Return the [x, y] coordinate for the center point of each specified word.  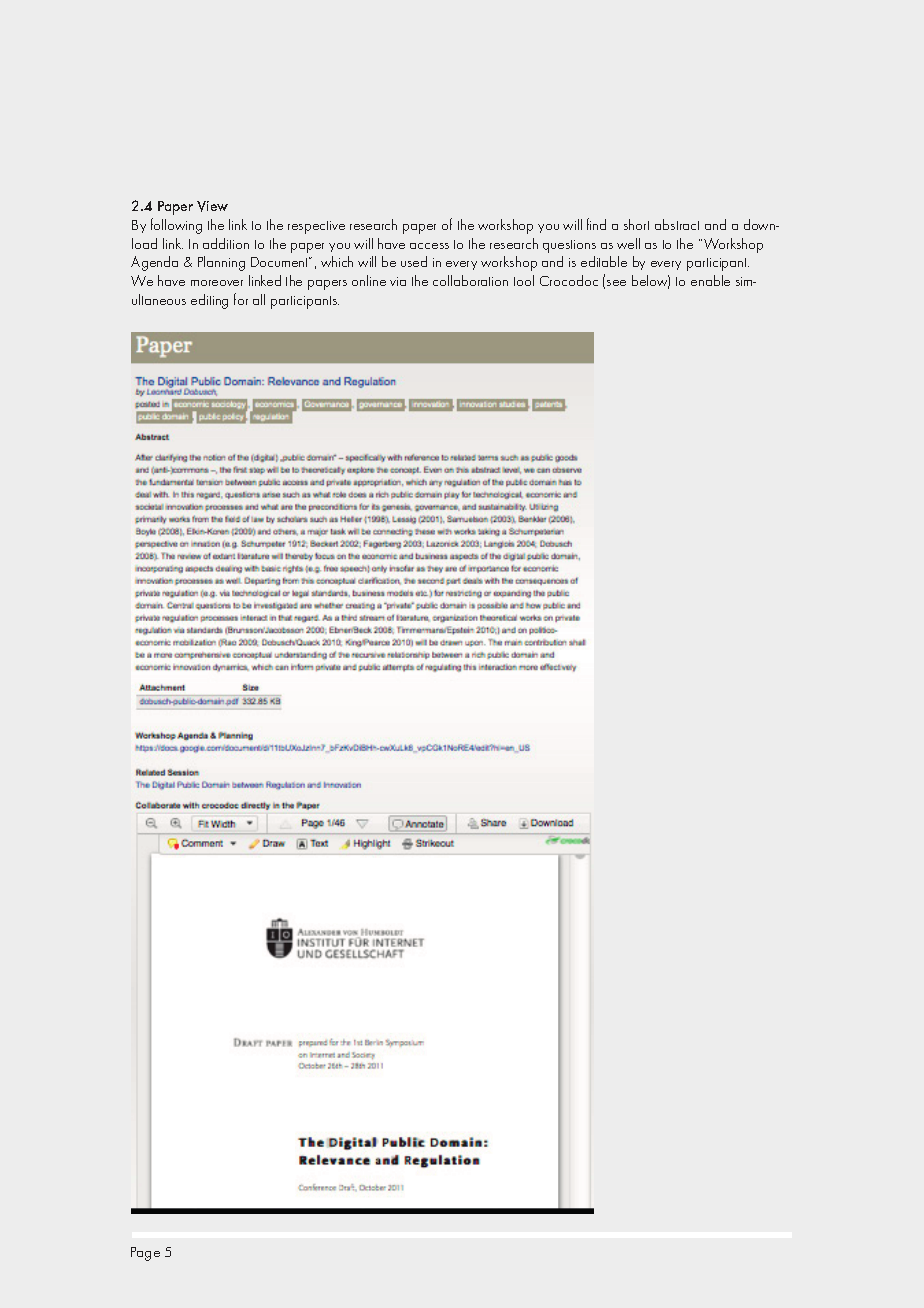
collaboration [470, 280]
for [241, 299]
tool [524, 280]
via [398, 281]
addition [226, 243]
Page [145, 1254]
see [616, 283]
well [628, 243]
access [429, 246]
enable [710, 280]
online [369, 280]
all [259, 299]
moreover [217, 283]
